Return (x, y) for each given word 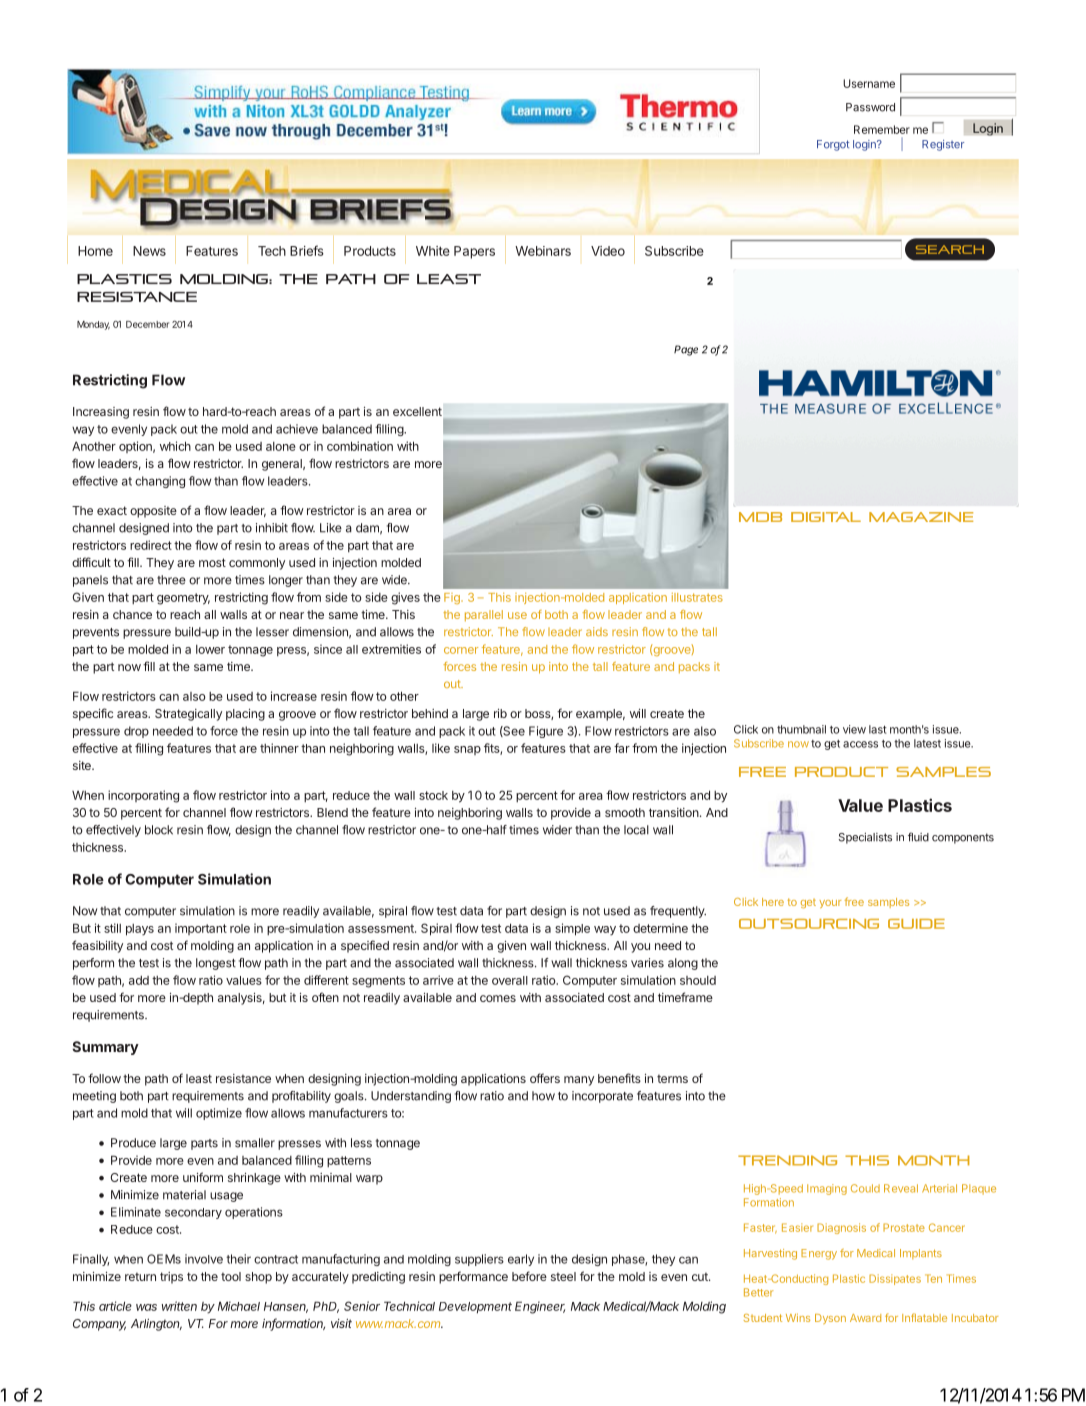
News (149, 251)
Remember (882, 129)
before (529, 1276)
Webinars (543, 251)
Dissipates (895, 1279)
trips (171, 1278)
